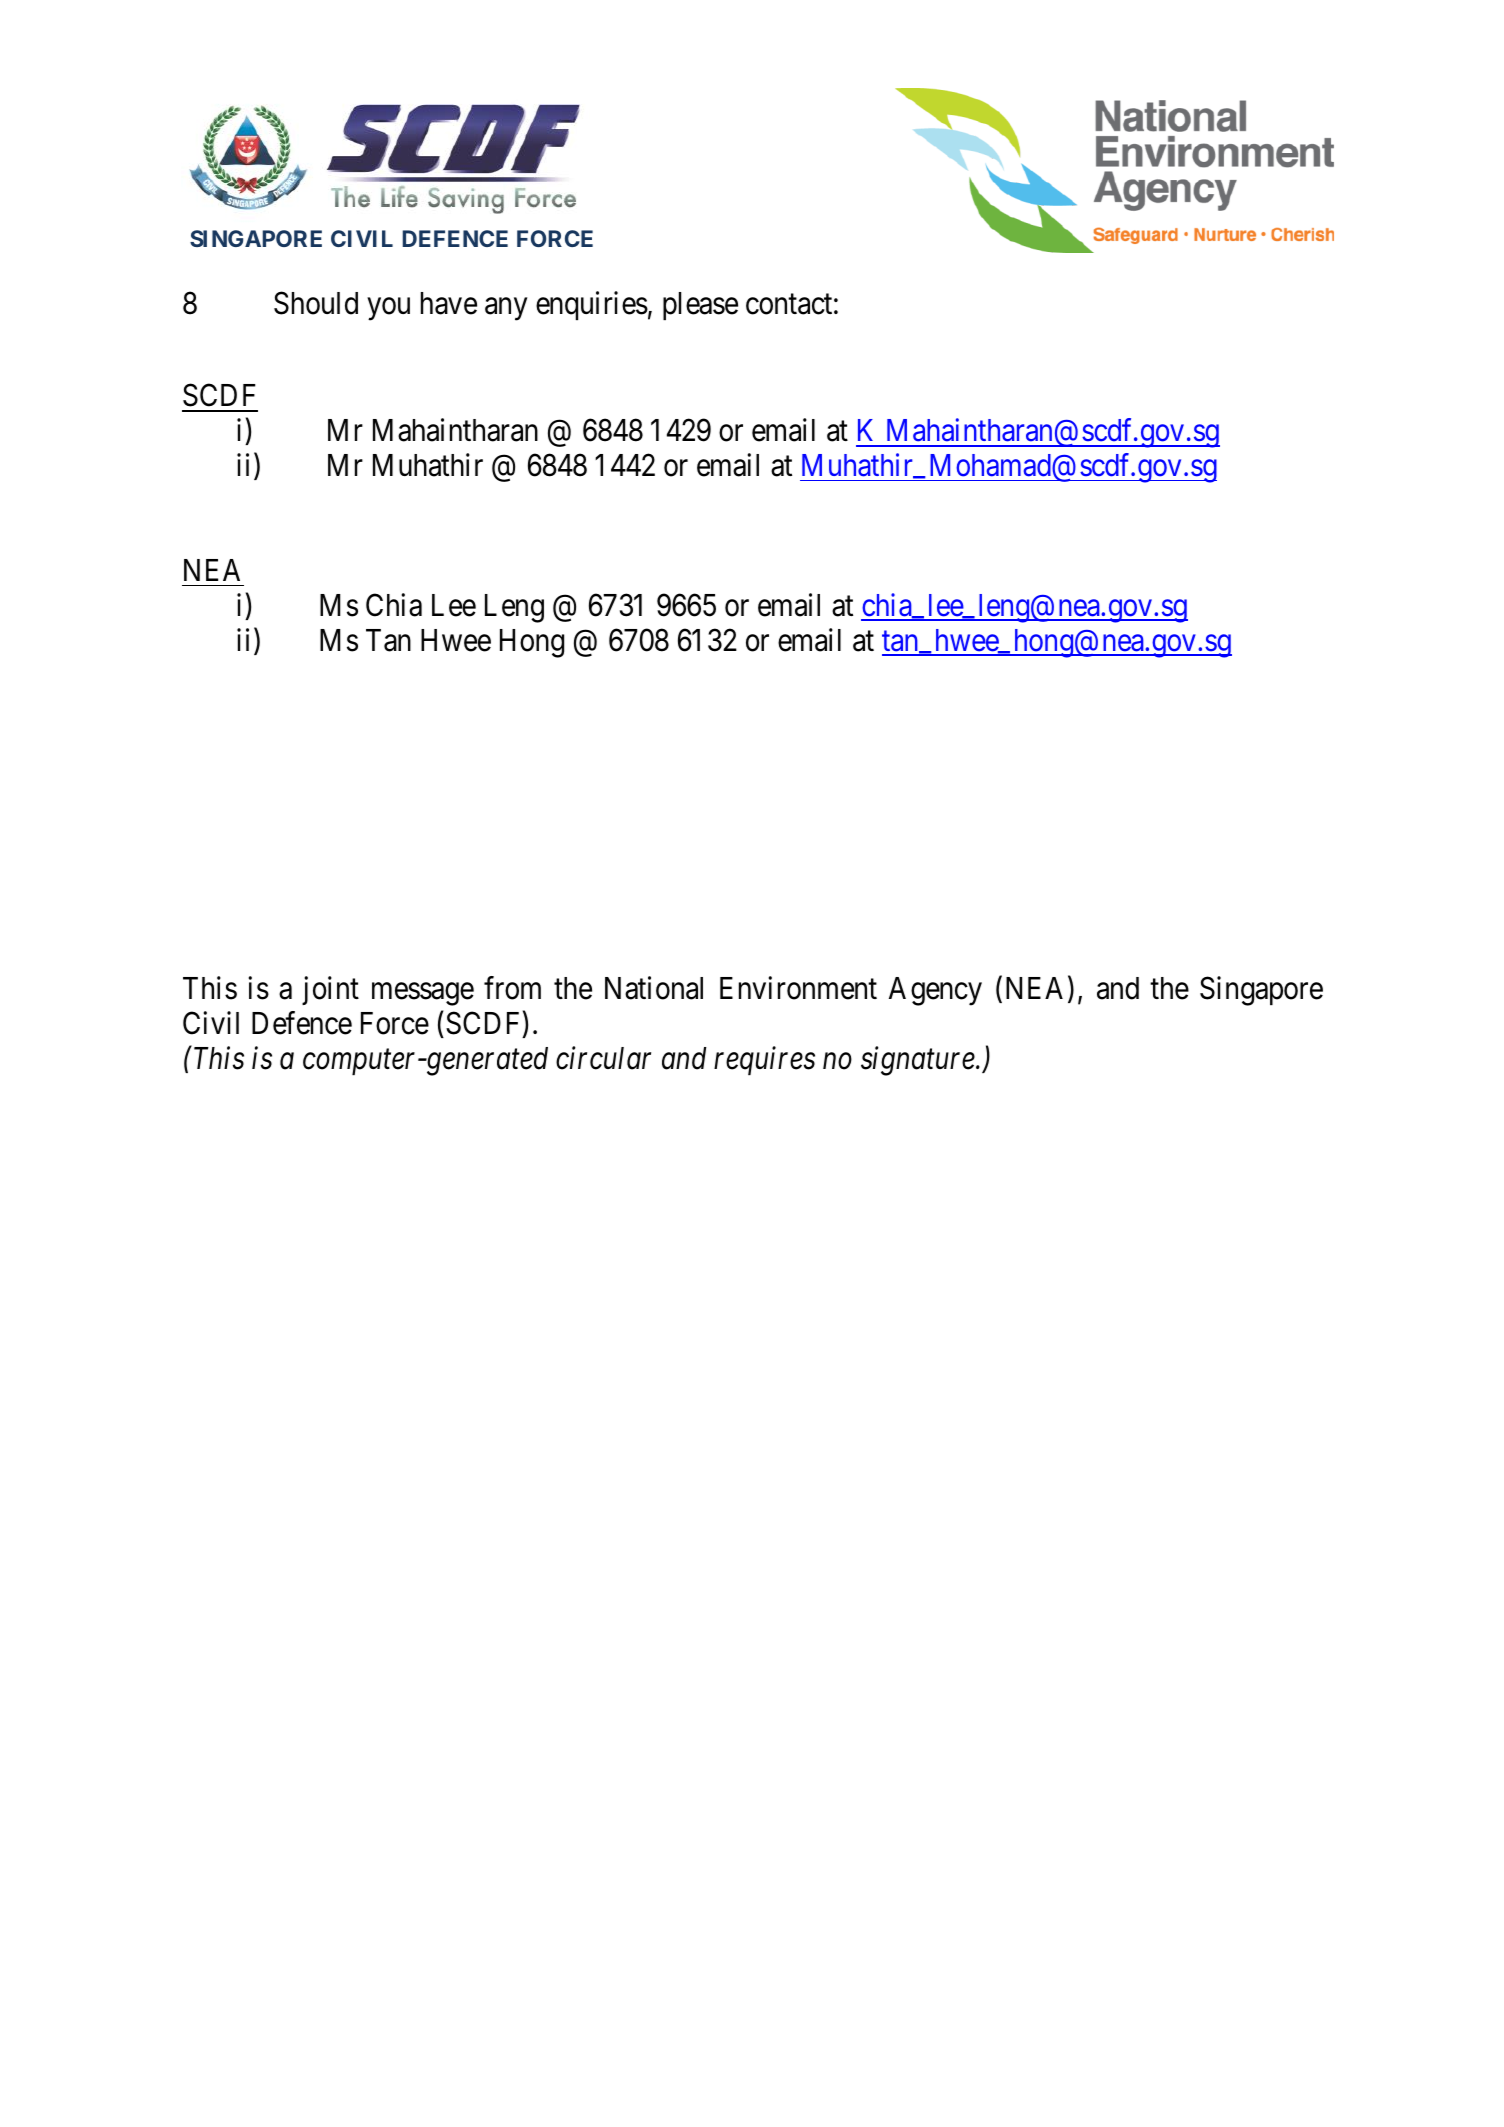 This document has width=1504, height=2127. Describe the element at coordinates (506, 309) in the document. I see `any` at that location.
